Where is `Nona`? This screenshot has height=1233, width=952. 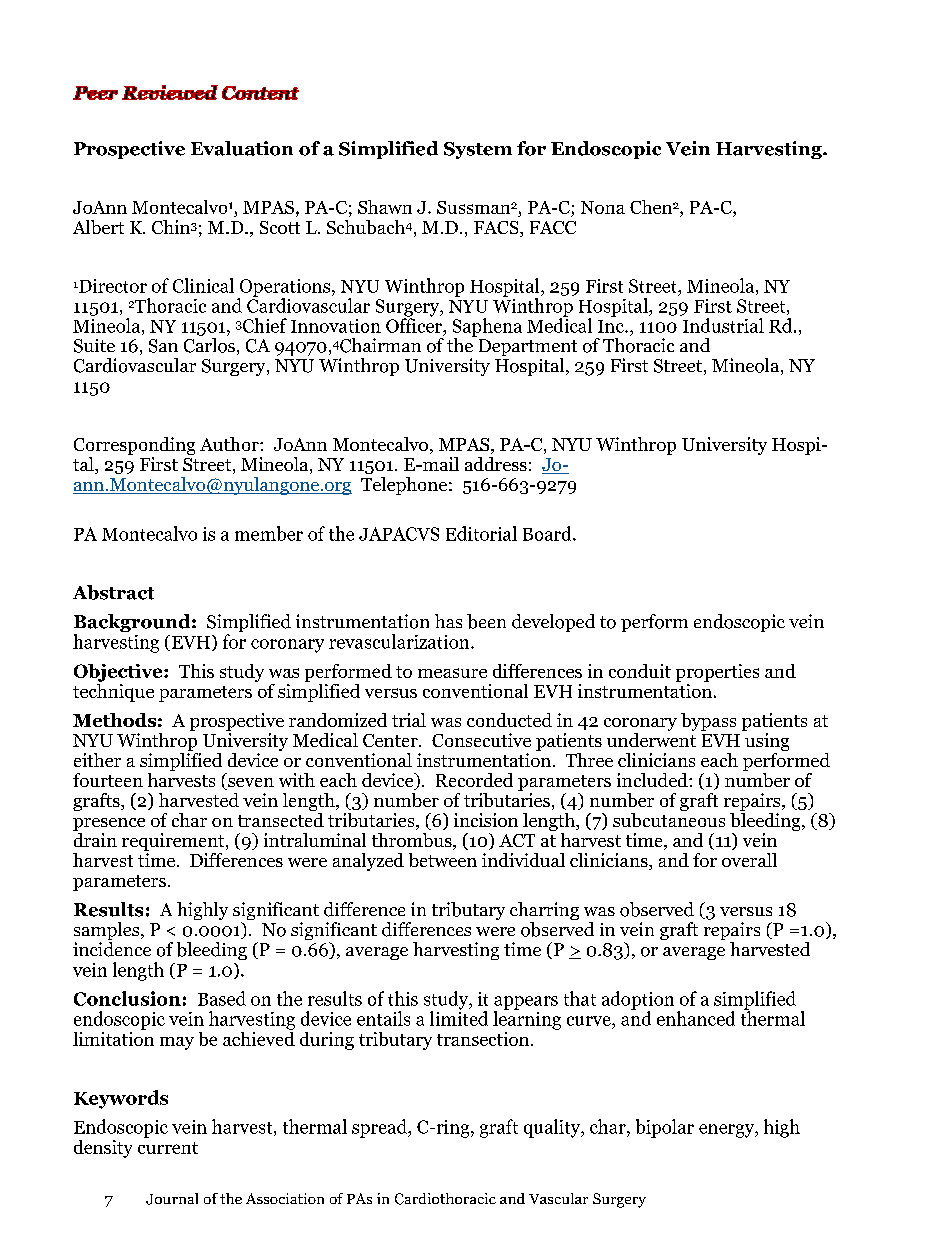
Nona is located at coordinates (603, 207).
